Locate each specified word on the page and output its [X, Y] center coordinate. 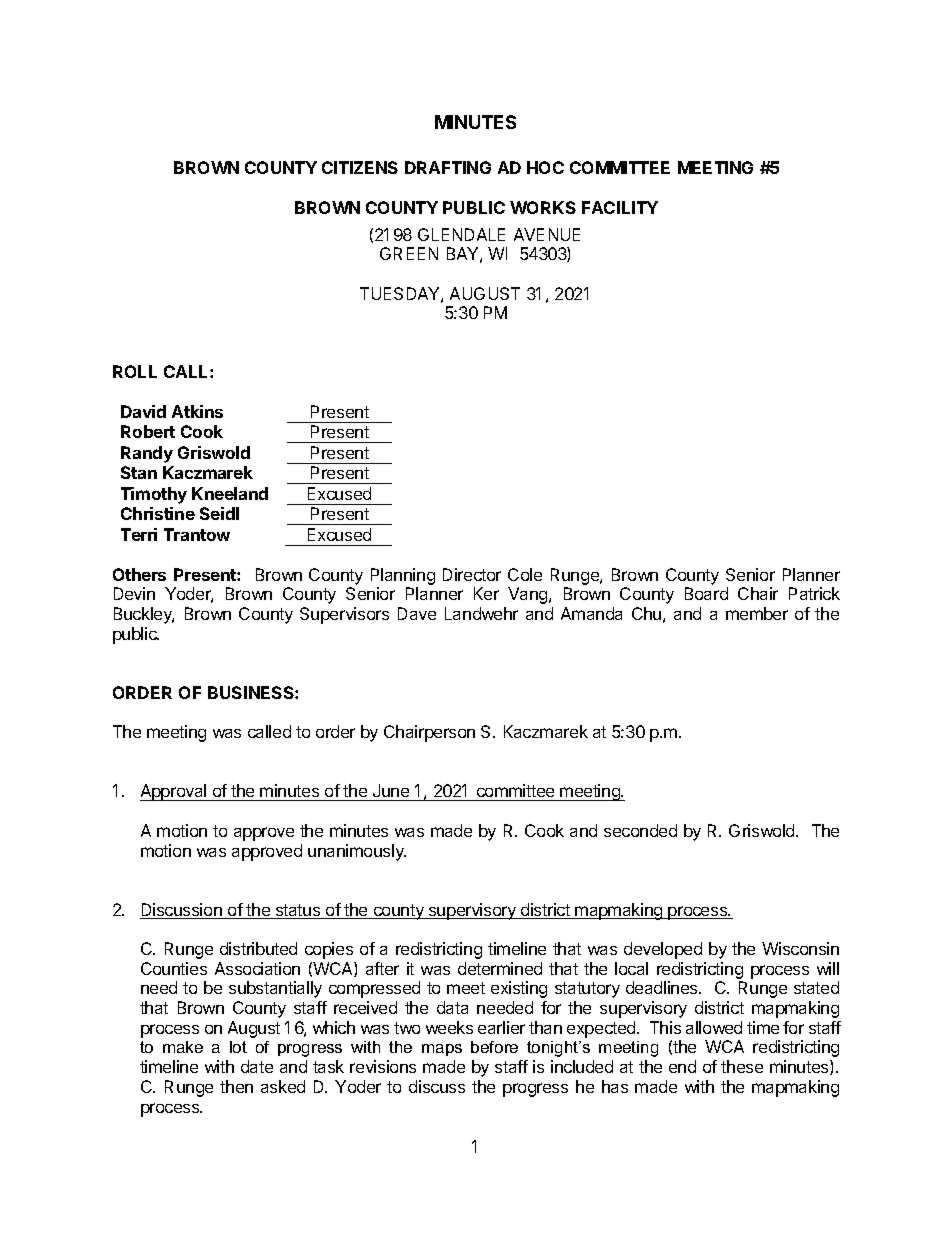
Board [706, 593]
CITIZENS [360, 167]
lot [238, 1047]
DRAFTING [448, 167]
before [494, 1047]
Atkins [197, 411]
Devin [134, 593]
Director [472, 574]
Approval [174, 792]
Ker [486, 593]
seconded [640, 830]
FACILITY [620, 207]
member [757, 613]
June [390, 792]
